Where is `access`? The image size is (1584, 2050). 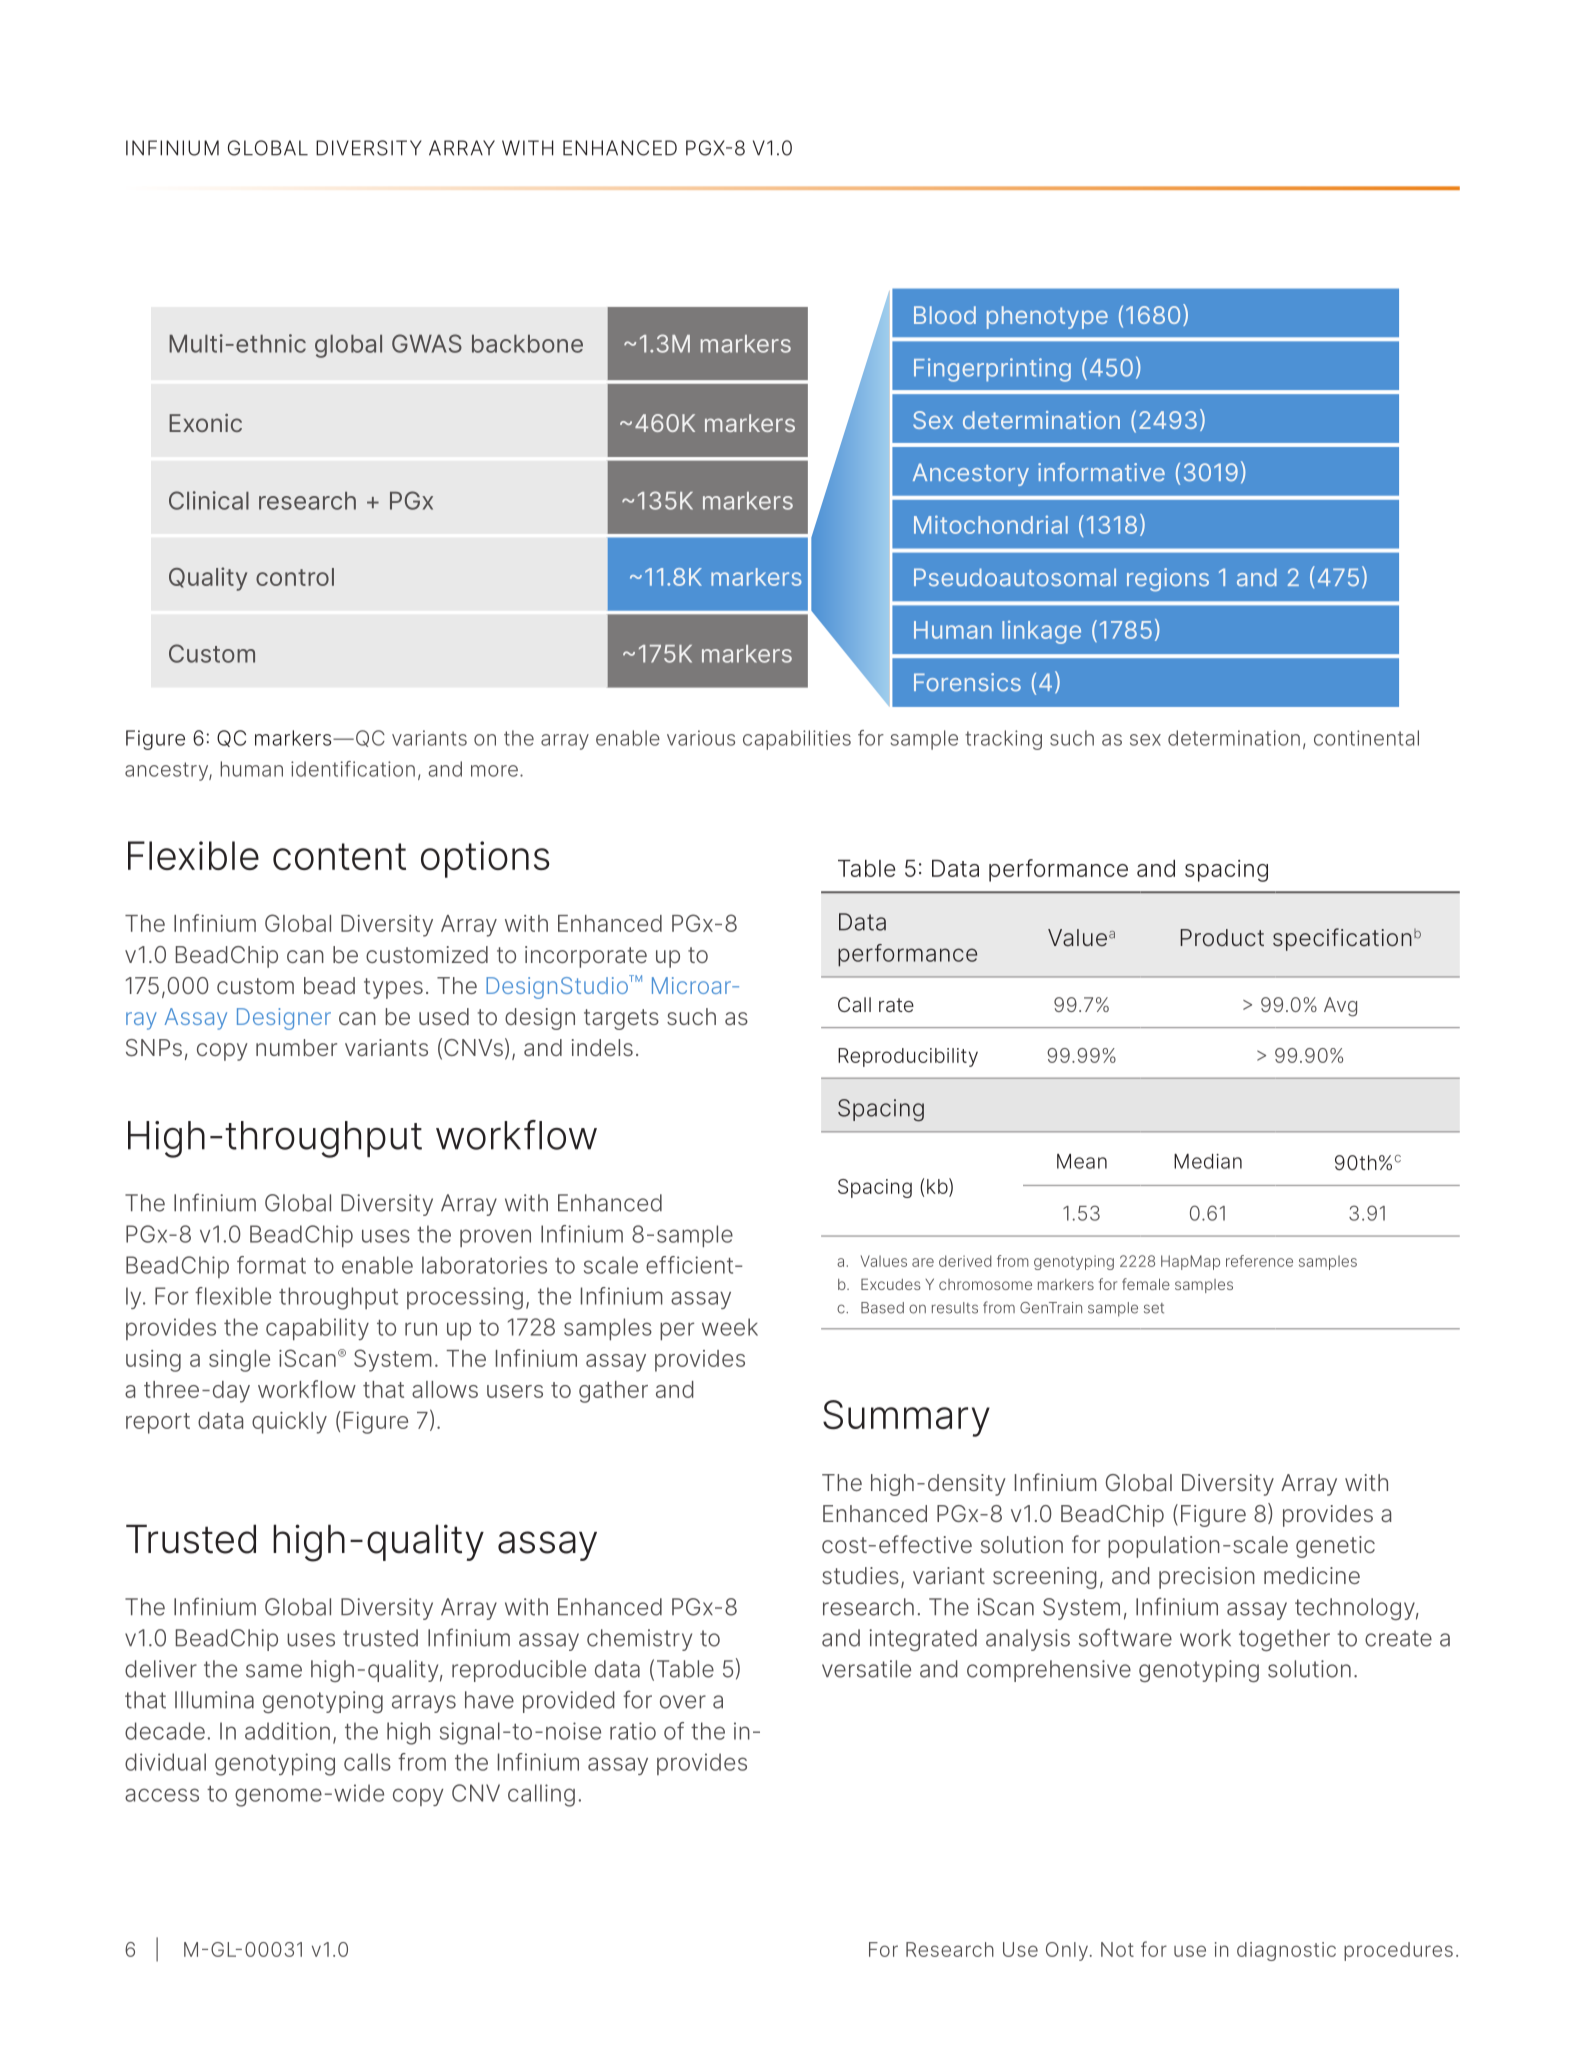
access is located at coordinates (162, 1795).
